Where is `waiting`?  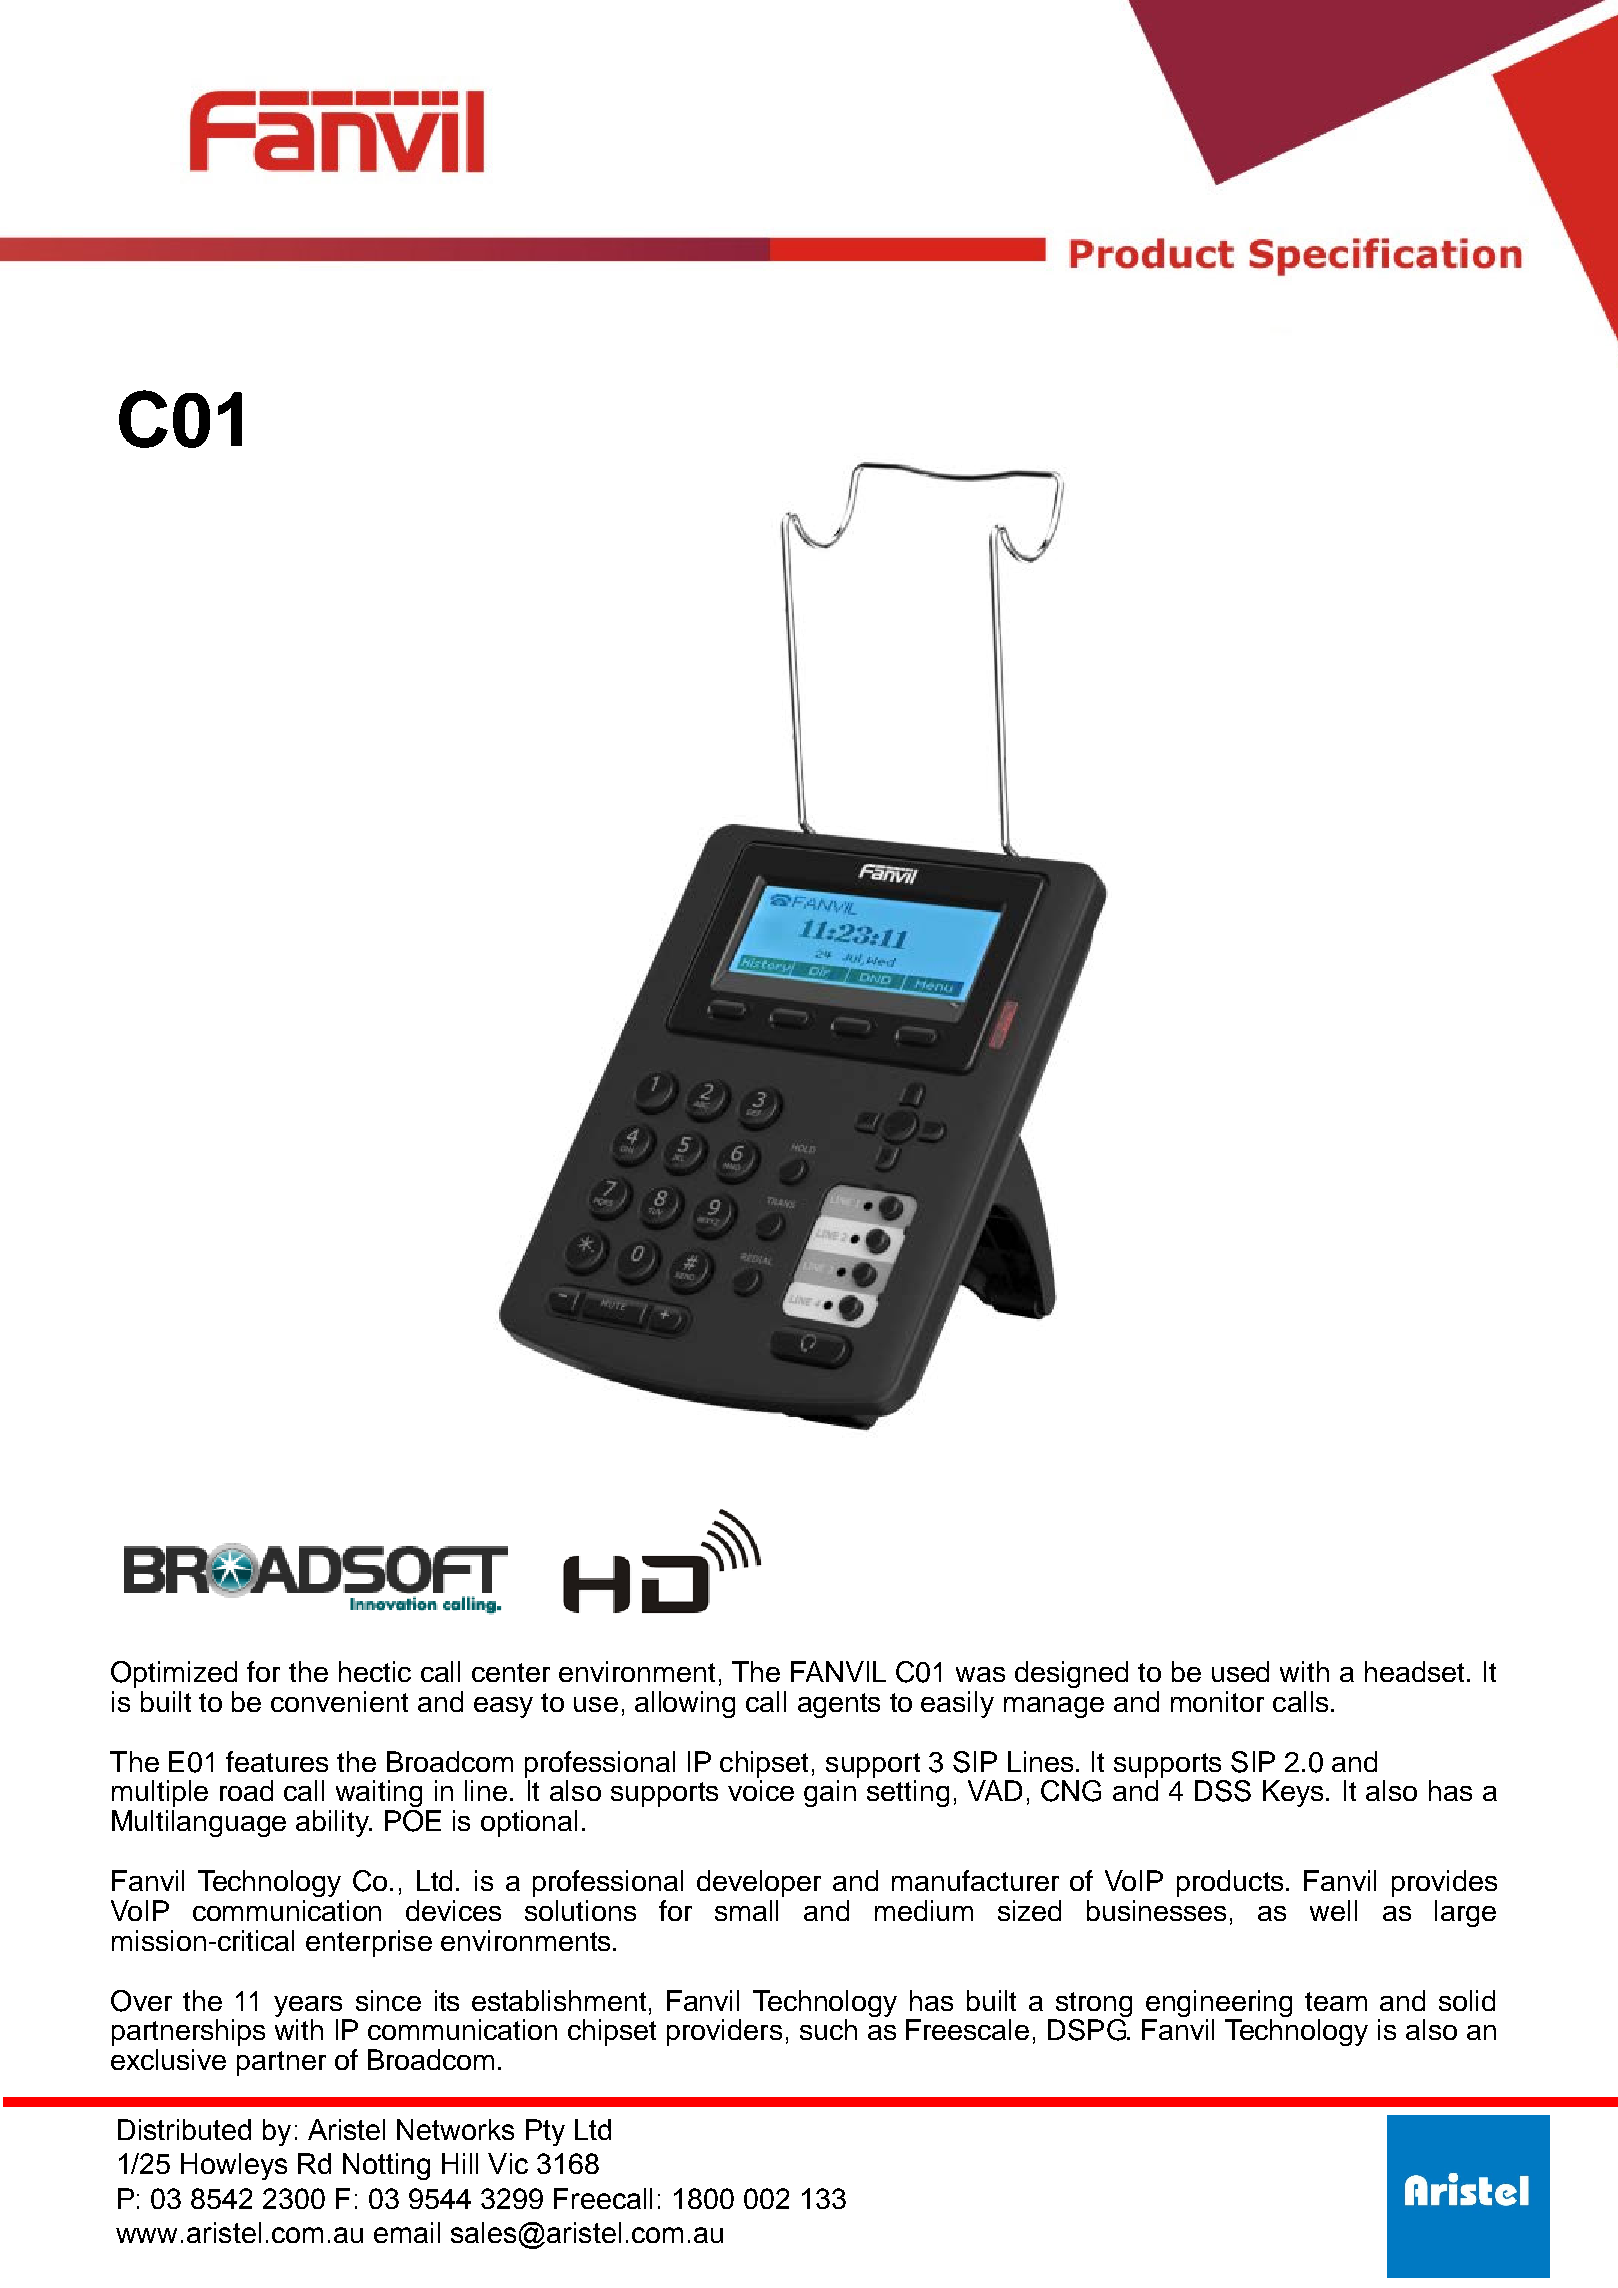
waiting is located at coordinates (379, 1793).
